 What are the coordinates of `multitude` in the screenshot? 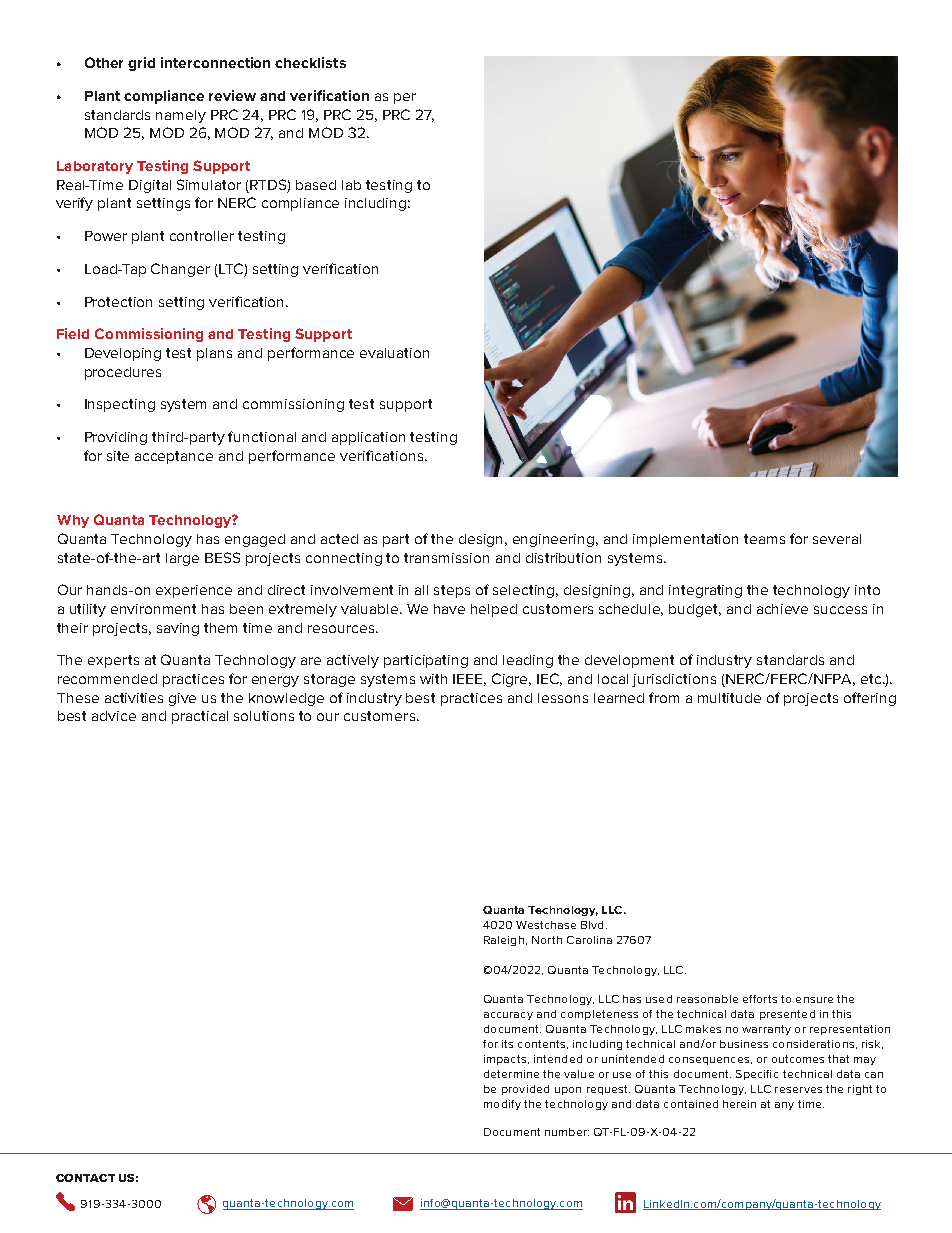 It's located at (729, 698).
